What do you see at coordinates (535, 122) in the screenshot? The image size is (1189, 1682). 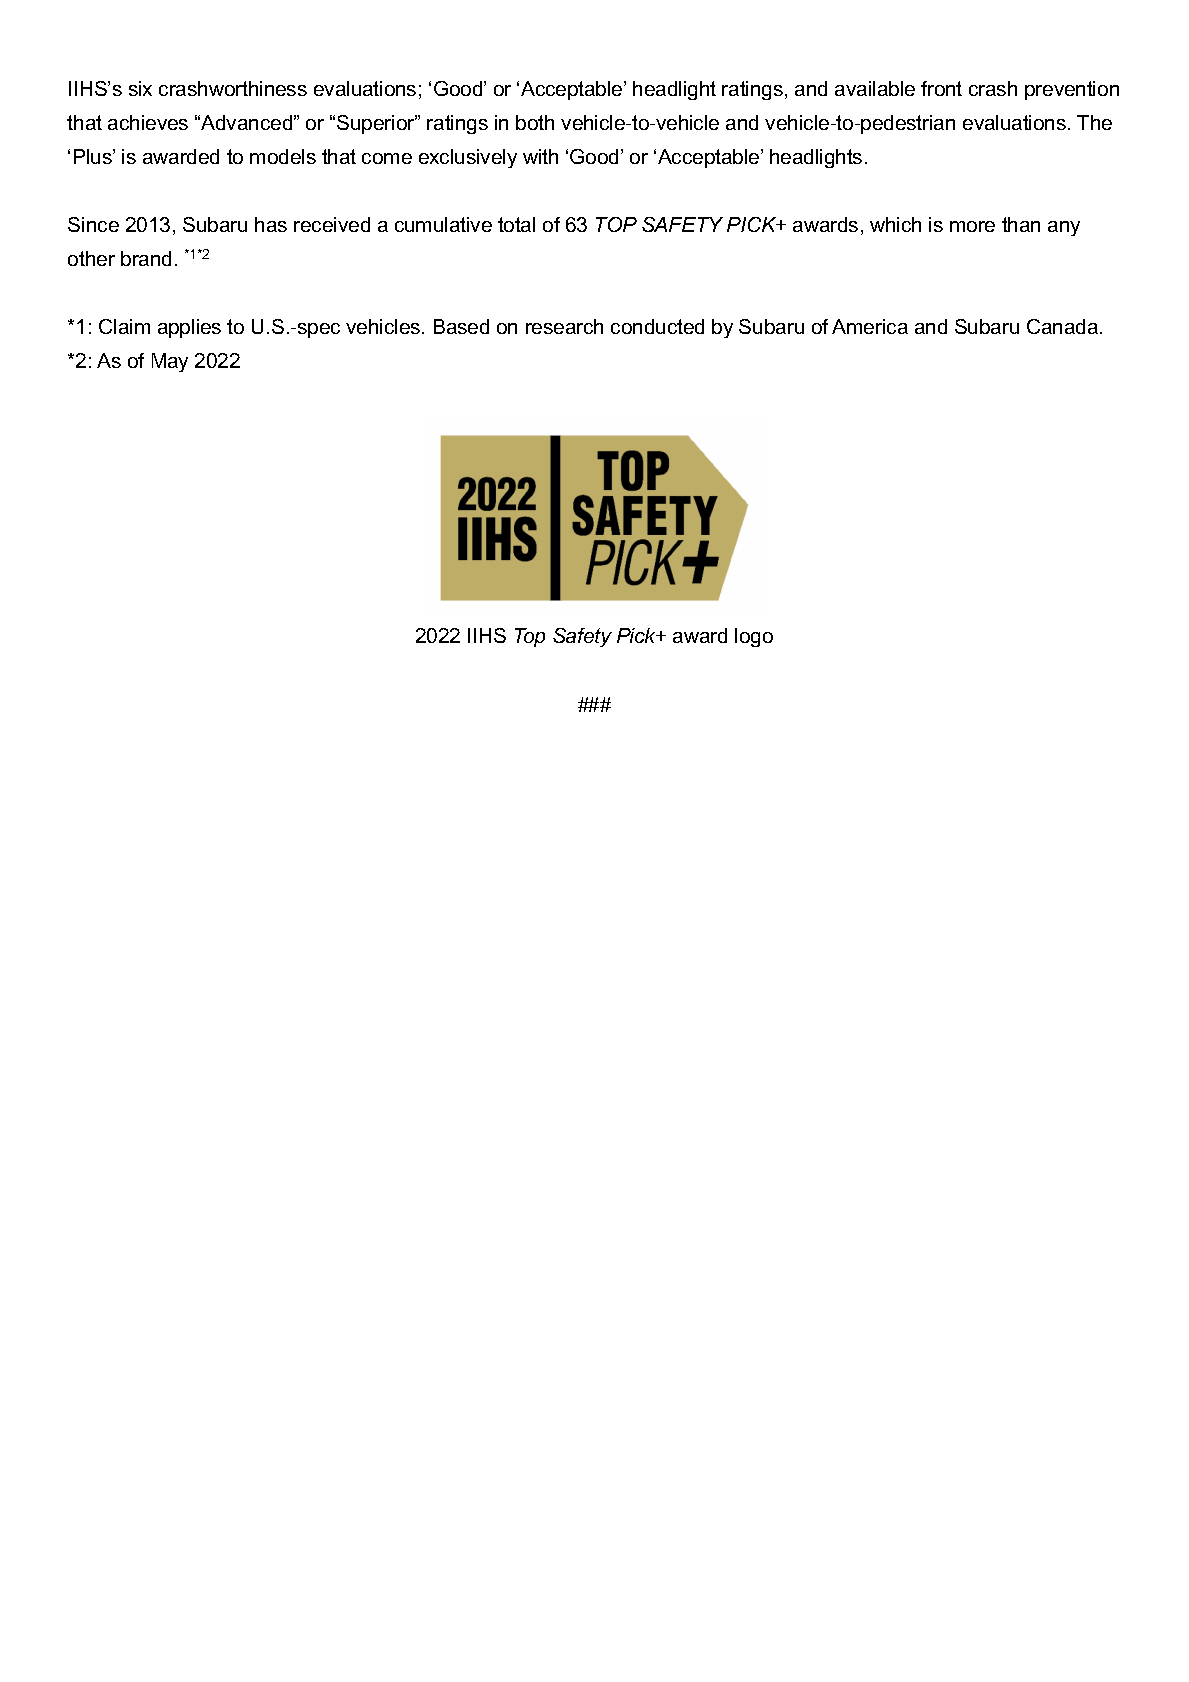 I see `both` at bounding box center [535, 122].
